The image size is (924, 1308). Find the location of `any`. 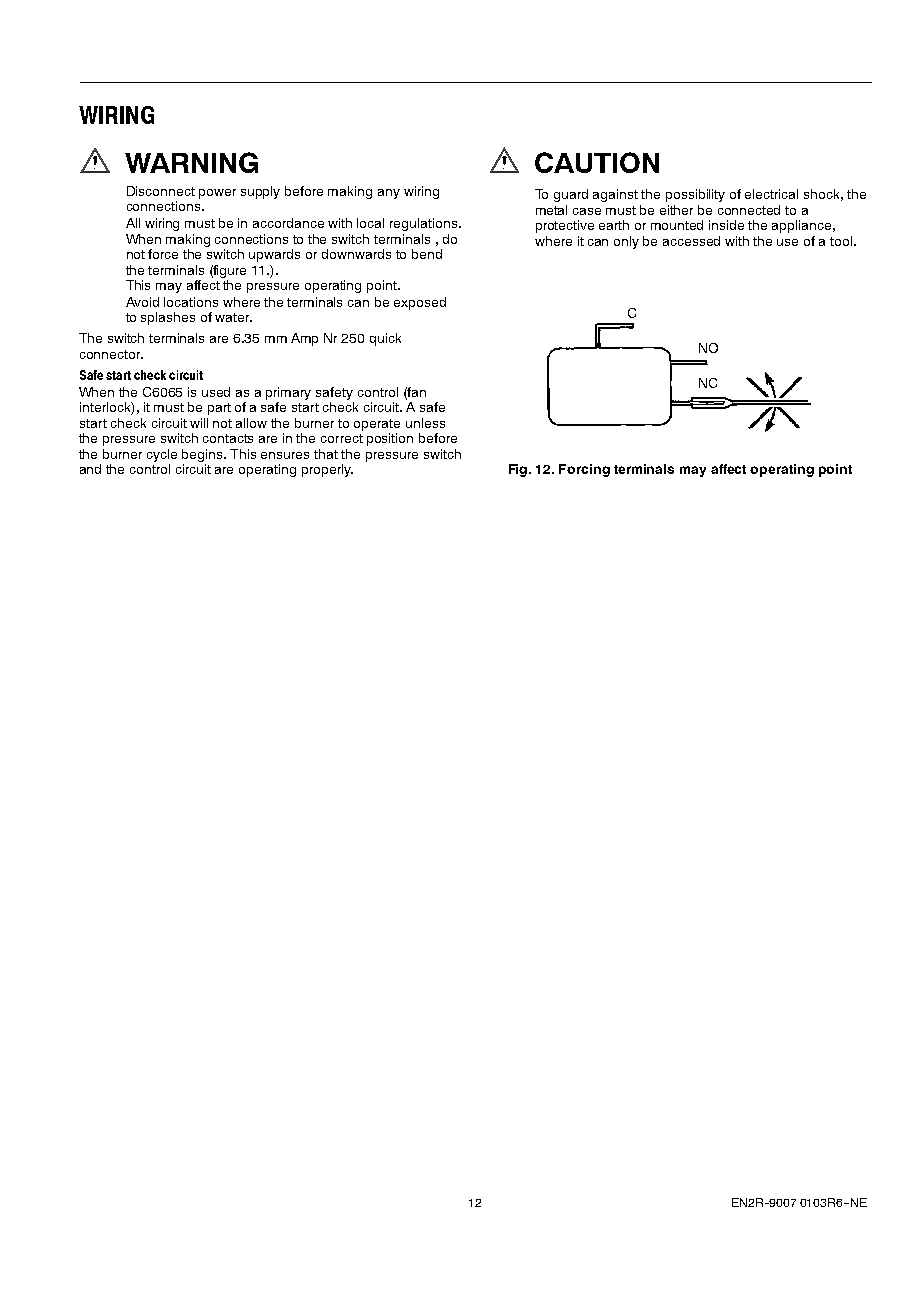

any is located at coordinates (389, 194).
